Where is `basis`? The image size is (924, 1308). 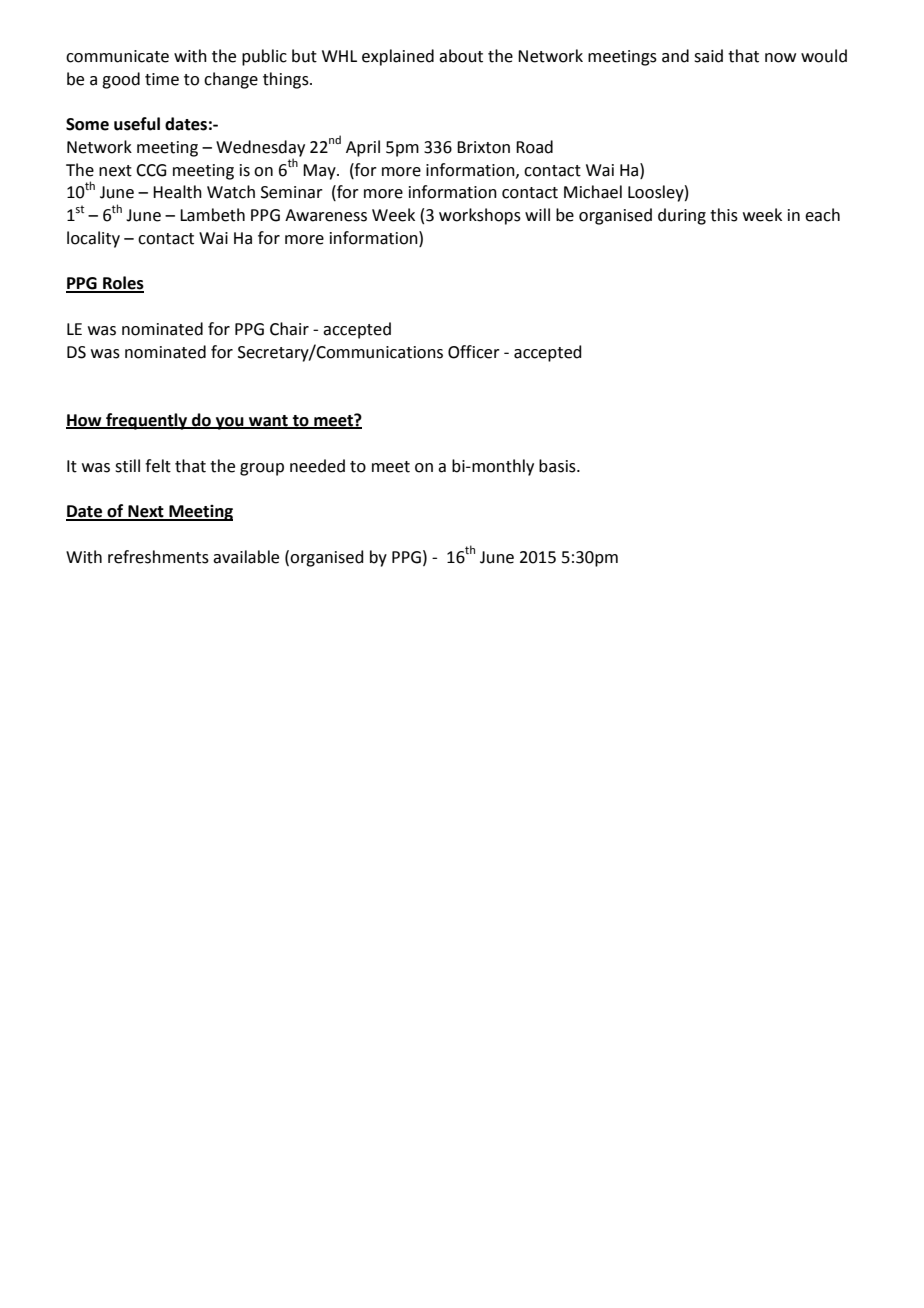 basis is located at coordinates (558, 466).
